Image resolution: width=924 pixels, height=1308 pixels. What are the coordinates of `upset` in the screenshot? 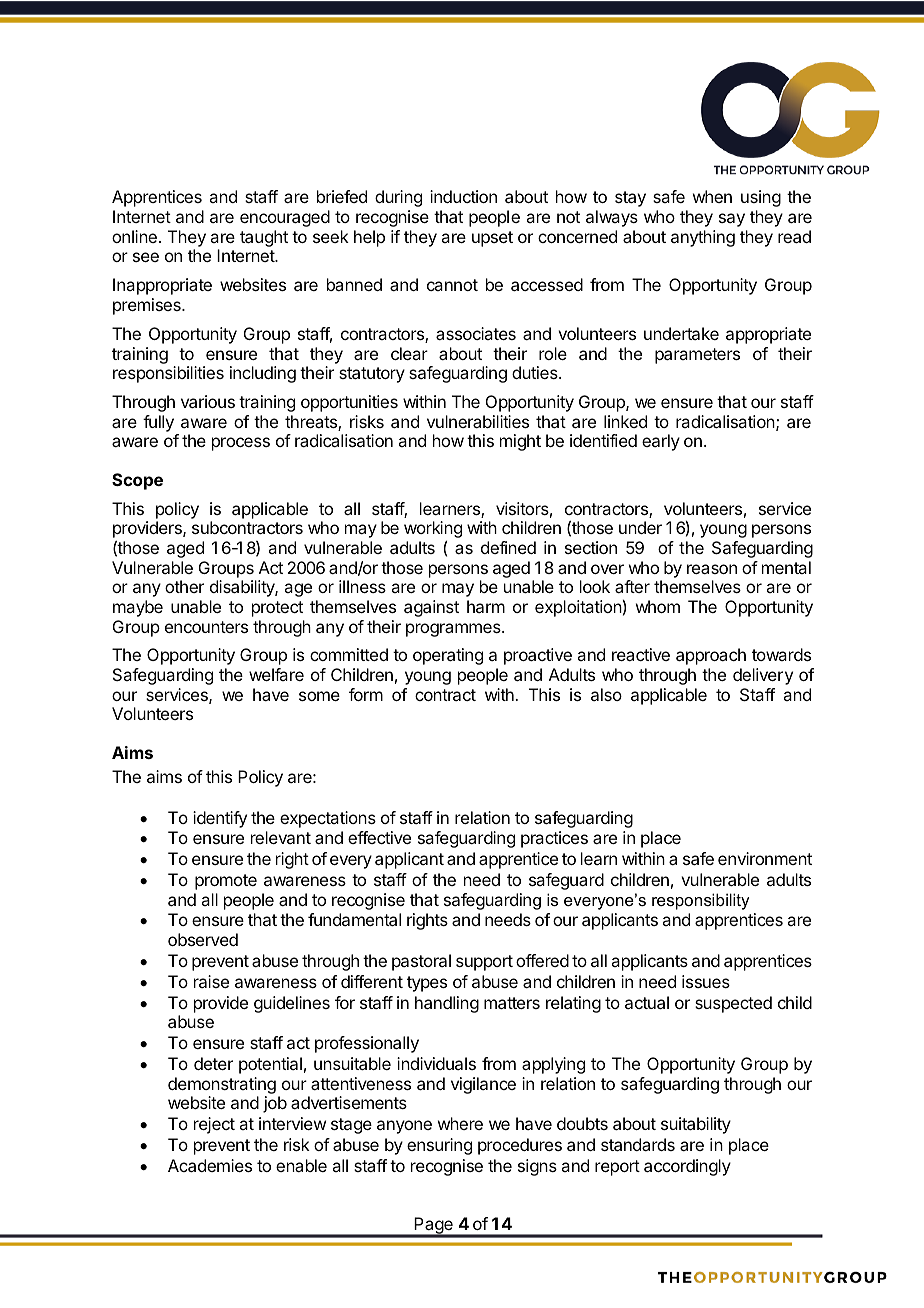 It's located at (492, 239).
